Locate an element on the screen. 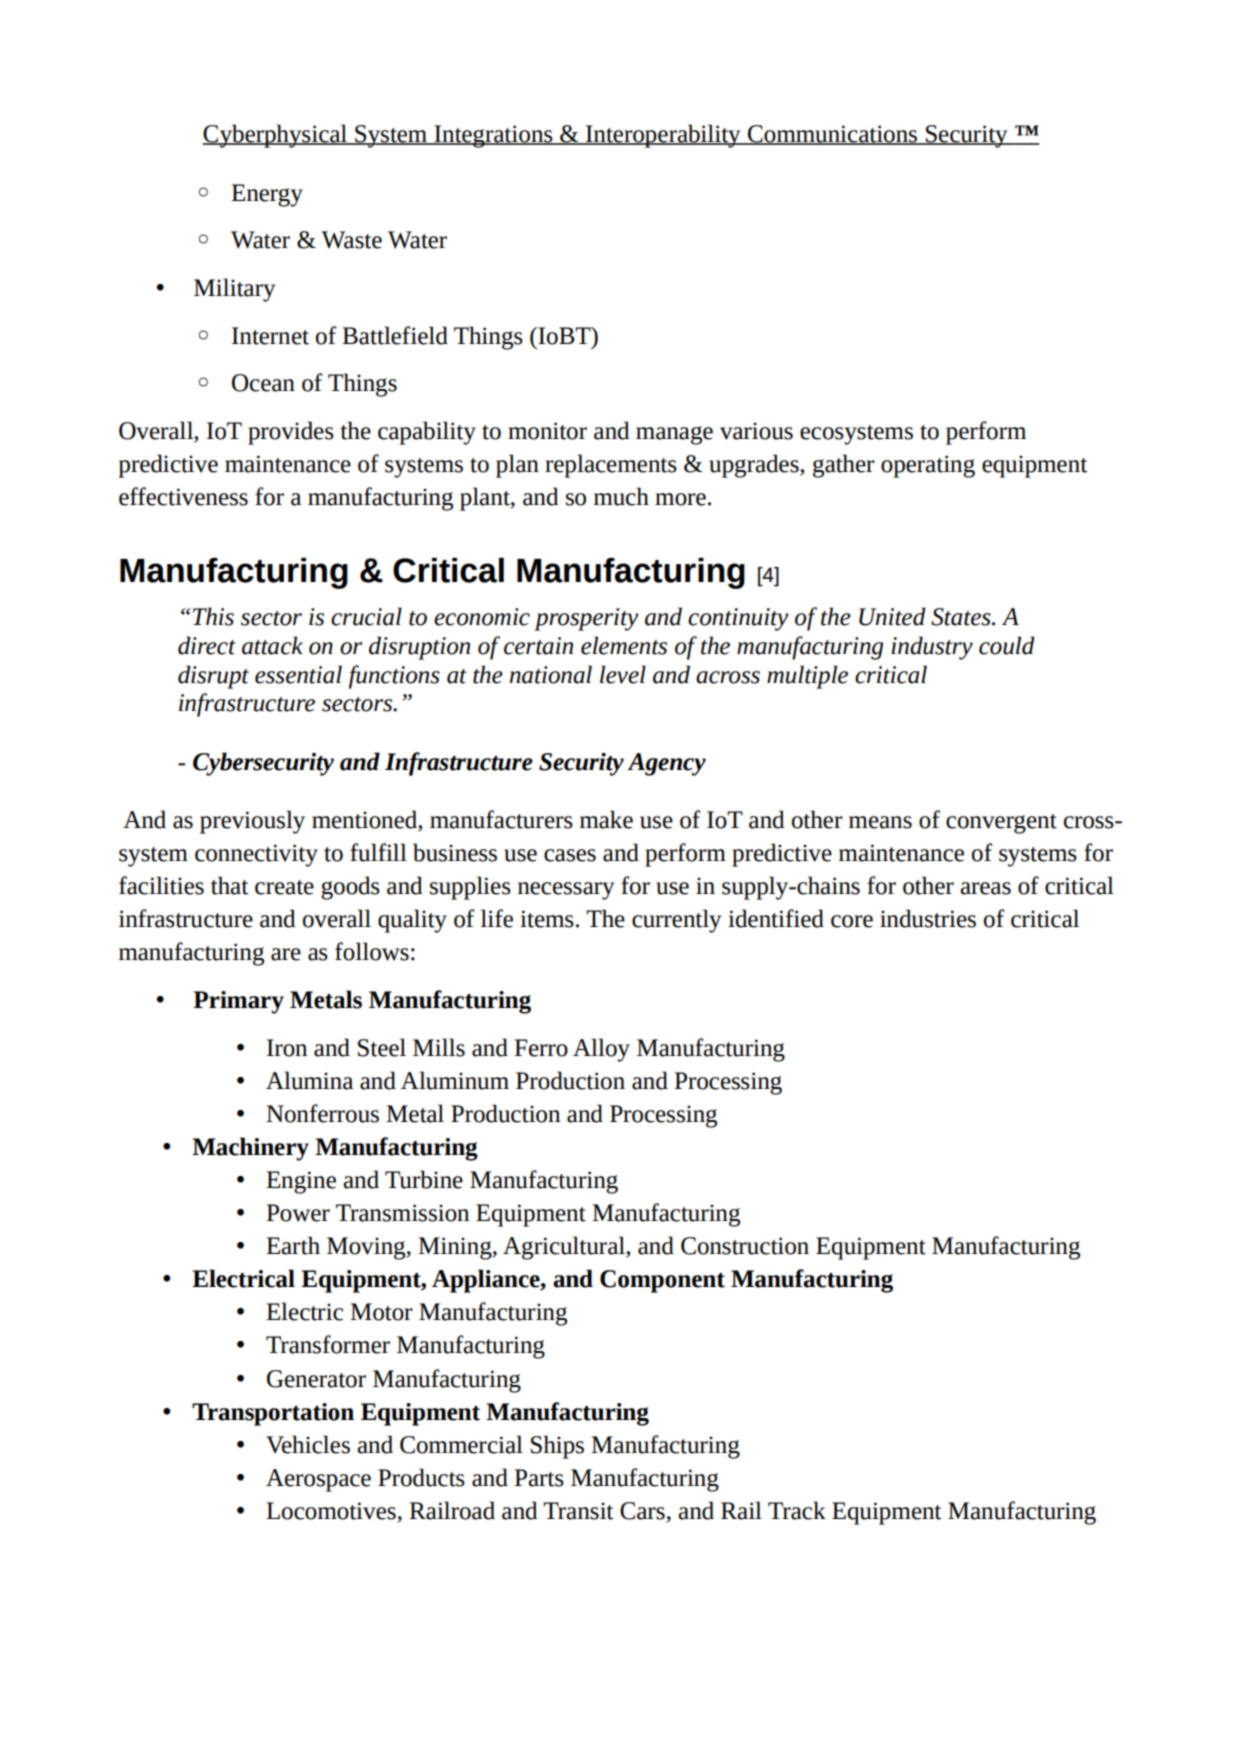 The width and height of the screenshot is (1242, 1757). Ships is located at coordinates (557, 1447).
